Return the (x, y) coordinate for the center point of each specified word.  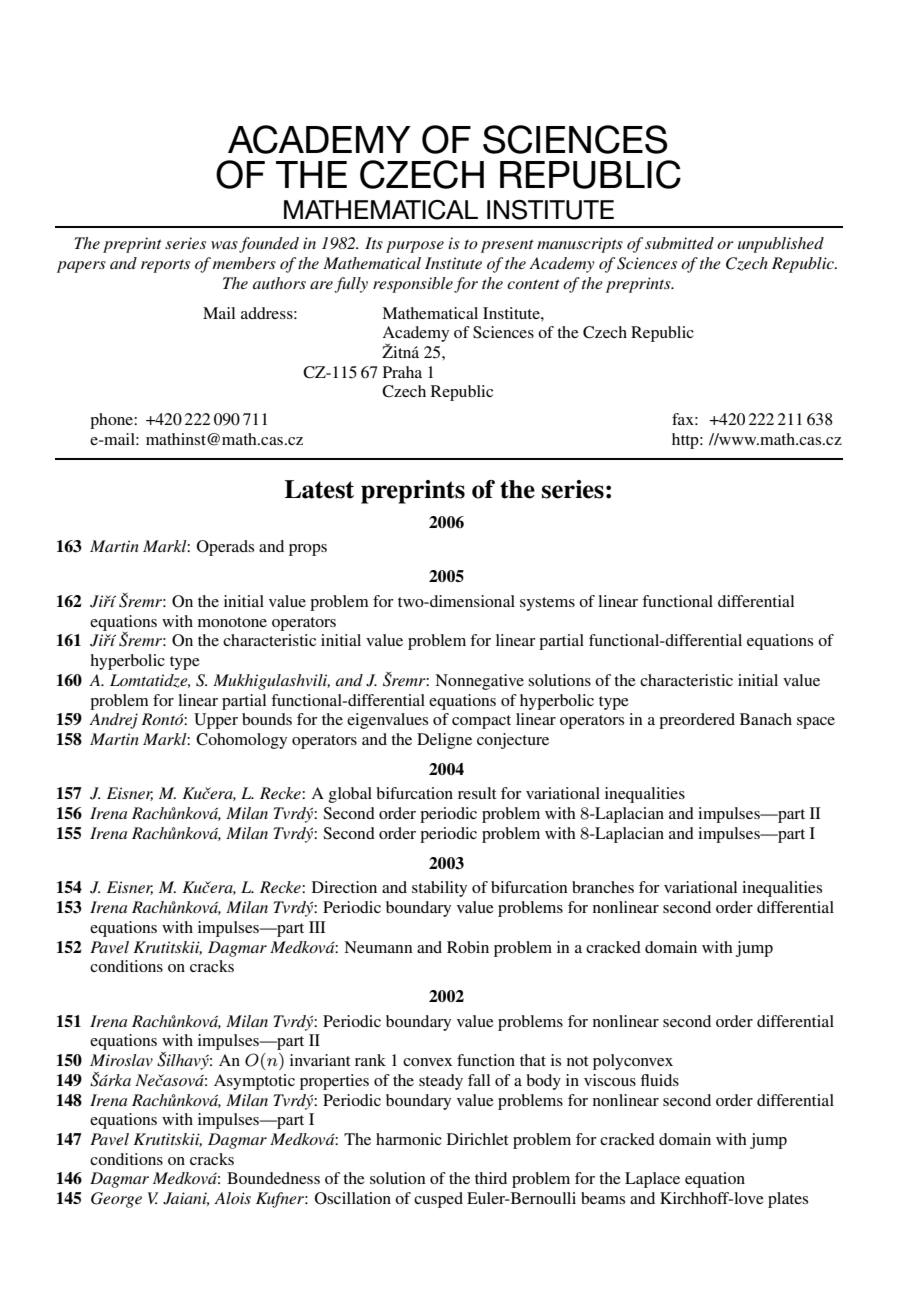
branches (603, 887)
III (317, 927)
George (116, 1200)
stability (439, 889)
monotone (232, 622)
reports (165, 266)
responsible (413, 285)
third (491, 1178)
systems (547, 604)
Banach (766, 719)
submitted (679, 243)
